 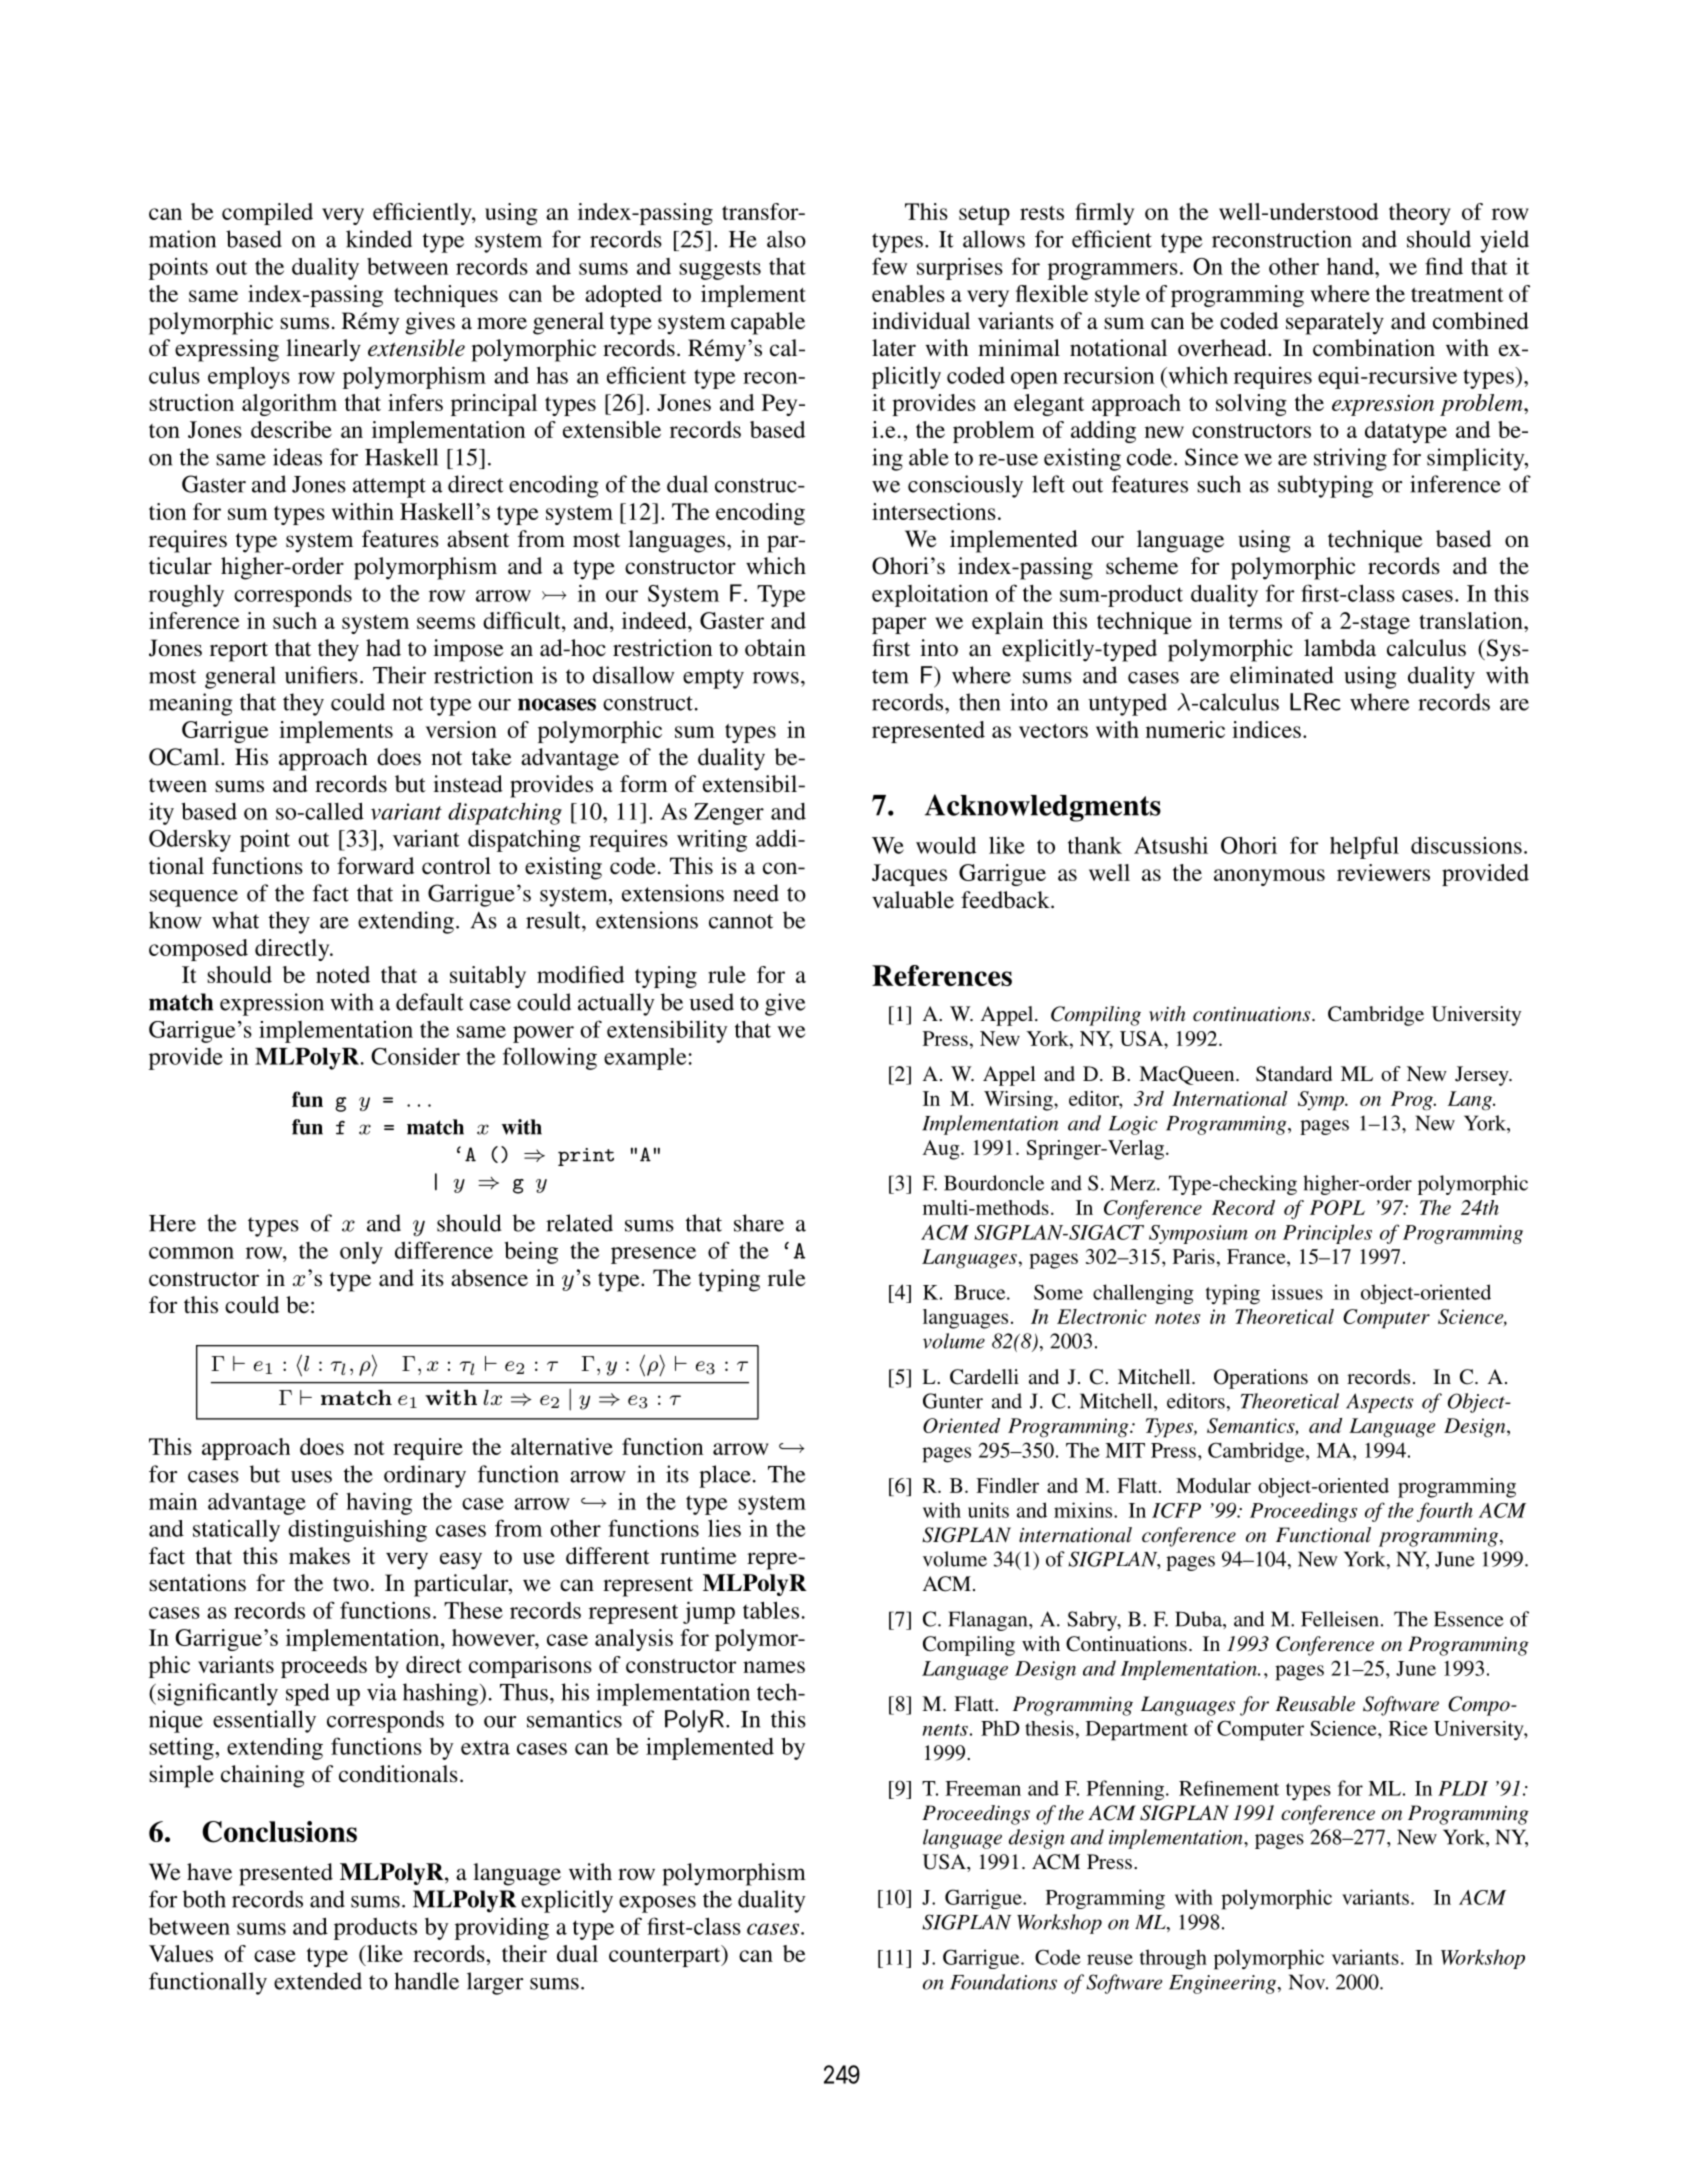 I want to click on Consider, so click(x=415, y=1056).
